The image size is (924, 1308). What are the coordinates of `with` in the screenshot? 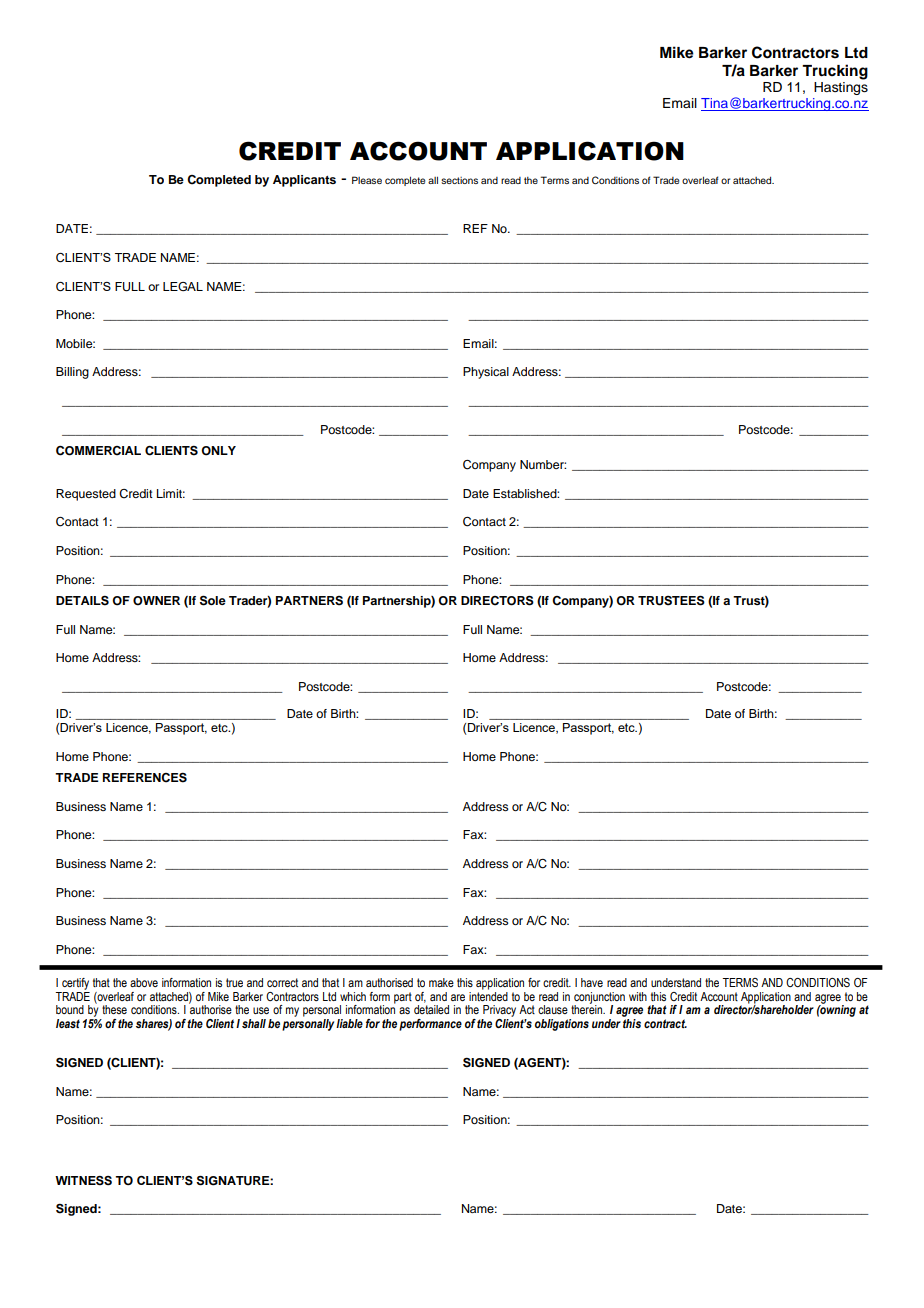 It's located at (638, 996).
